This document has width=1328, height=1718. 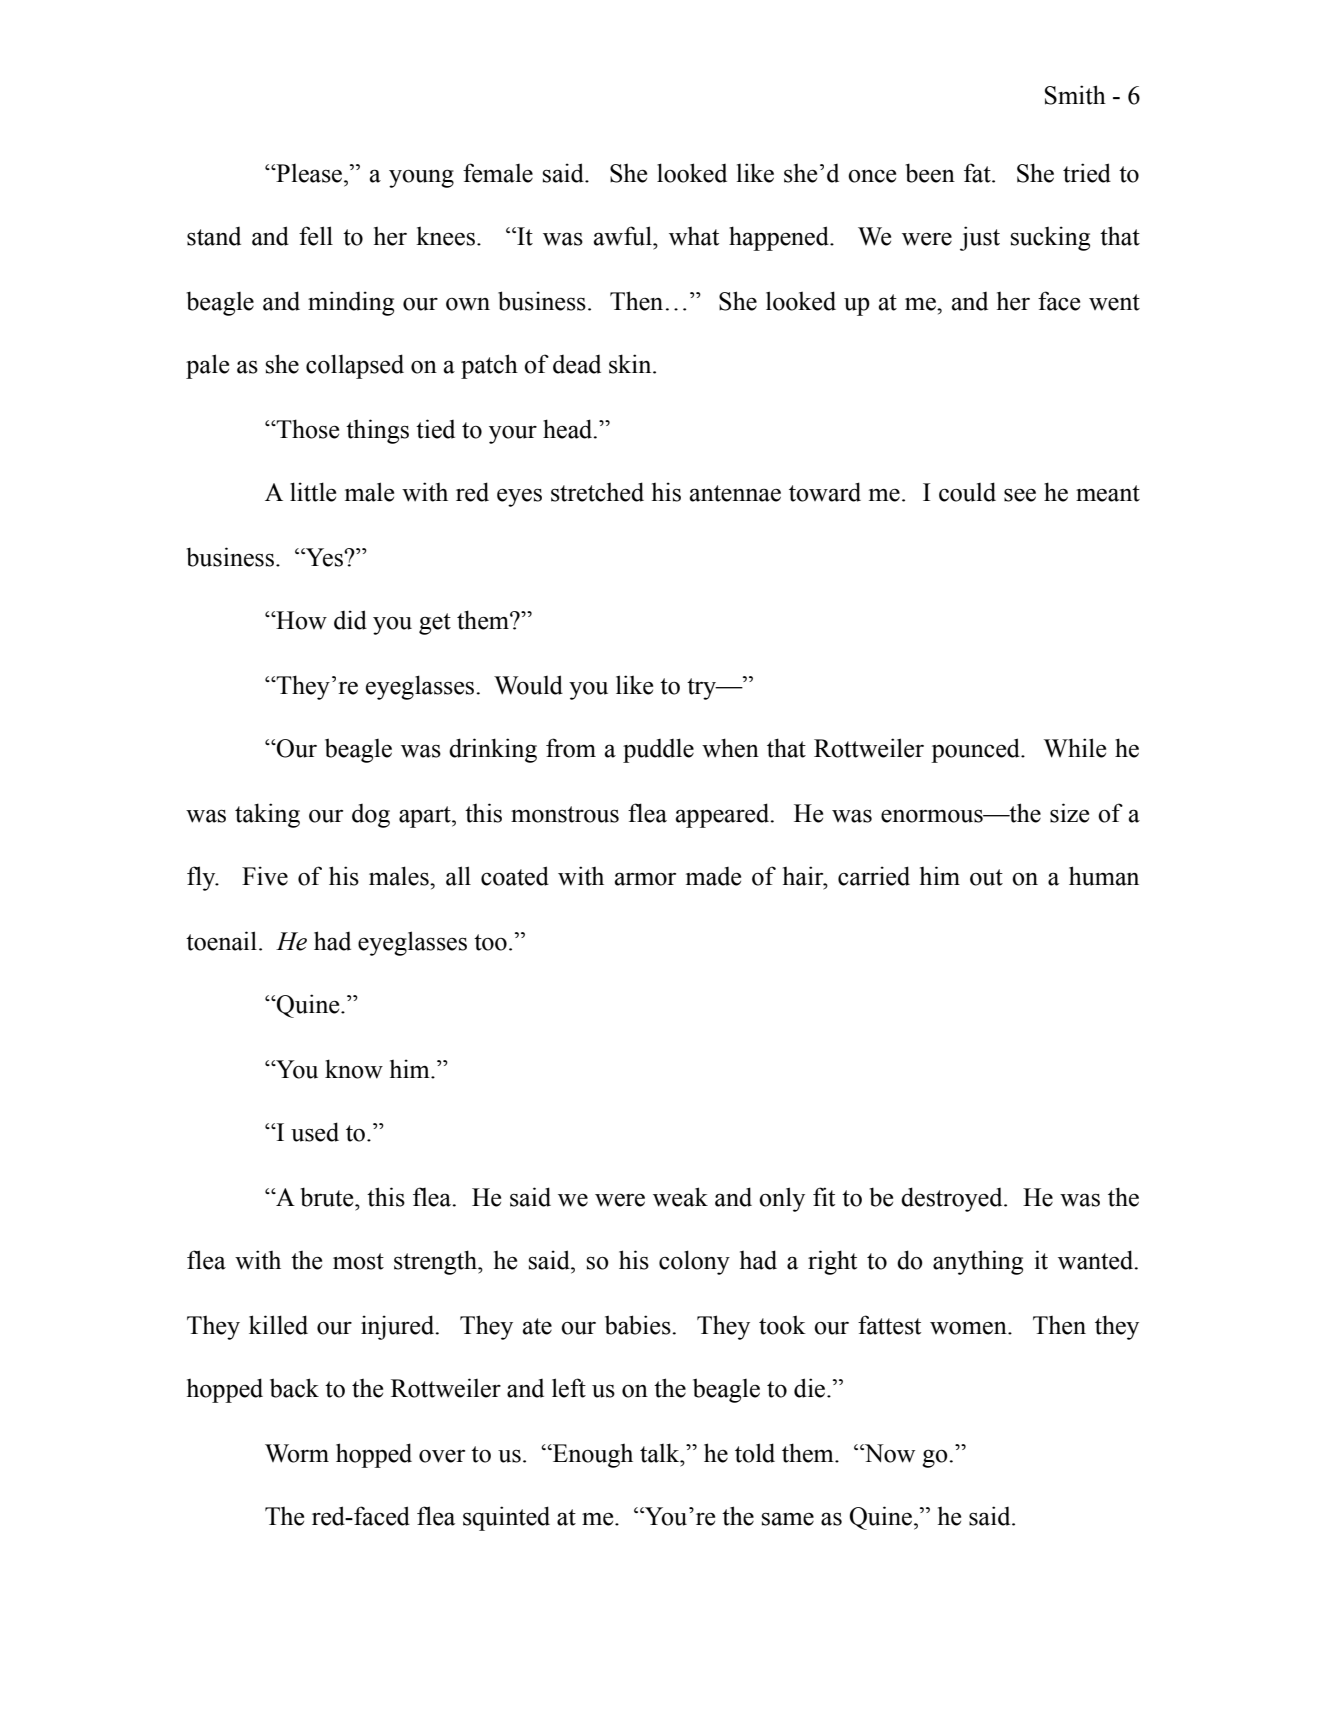 I want to click on stretched, so click(x=597, y=492).
